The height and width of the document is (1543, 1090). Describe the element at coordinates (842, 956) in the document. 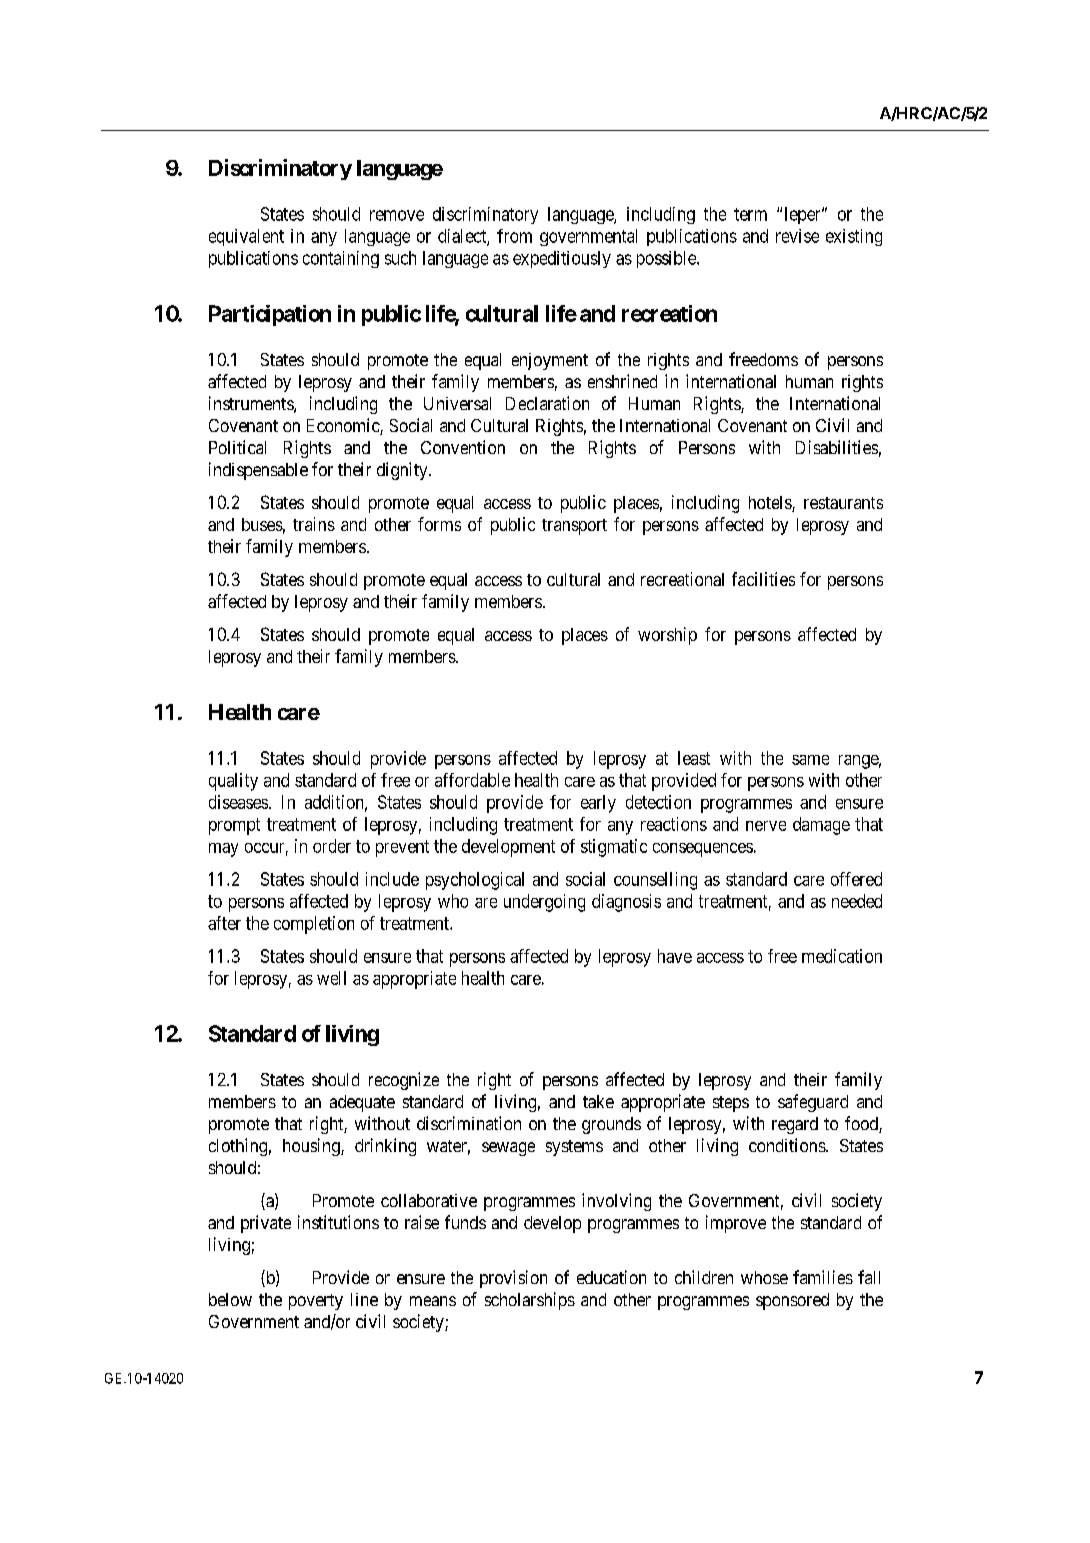

I see `medication` at that location.
